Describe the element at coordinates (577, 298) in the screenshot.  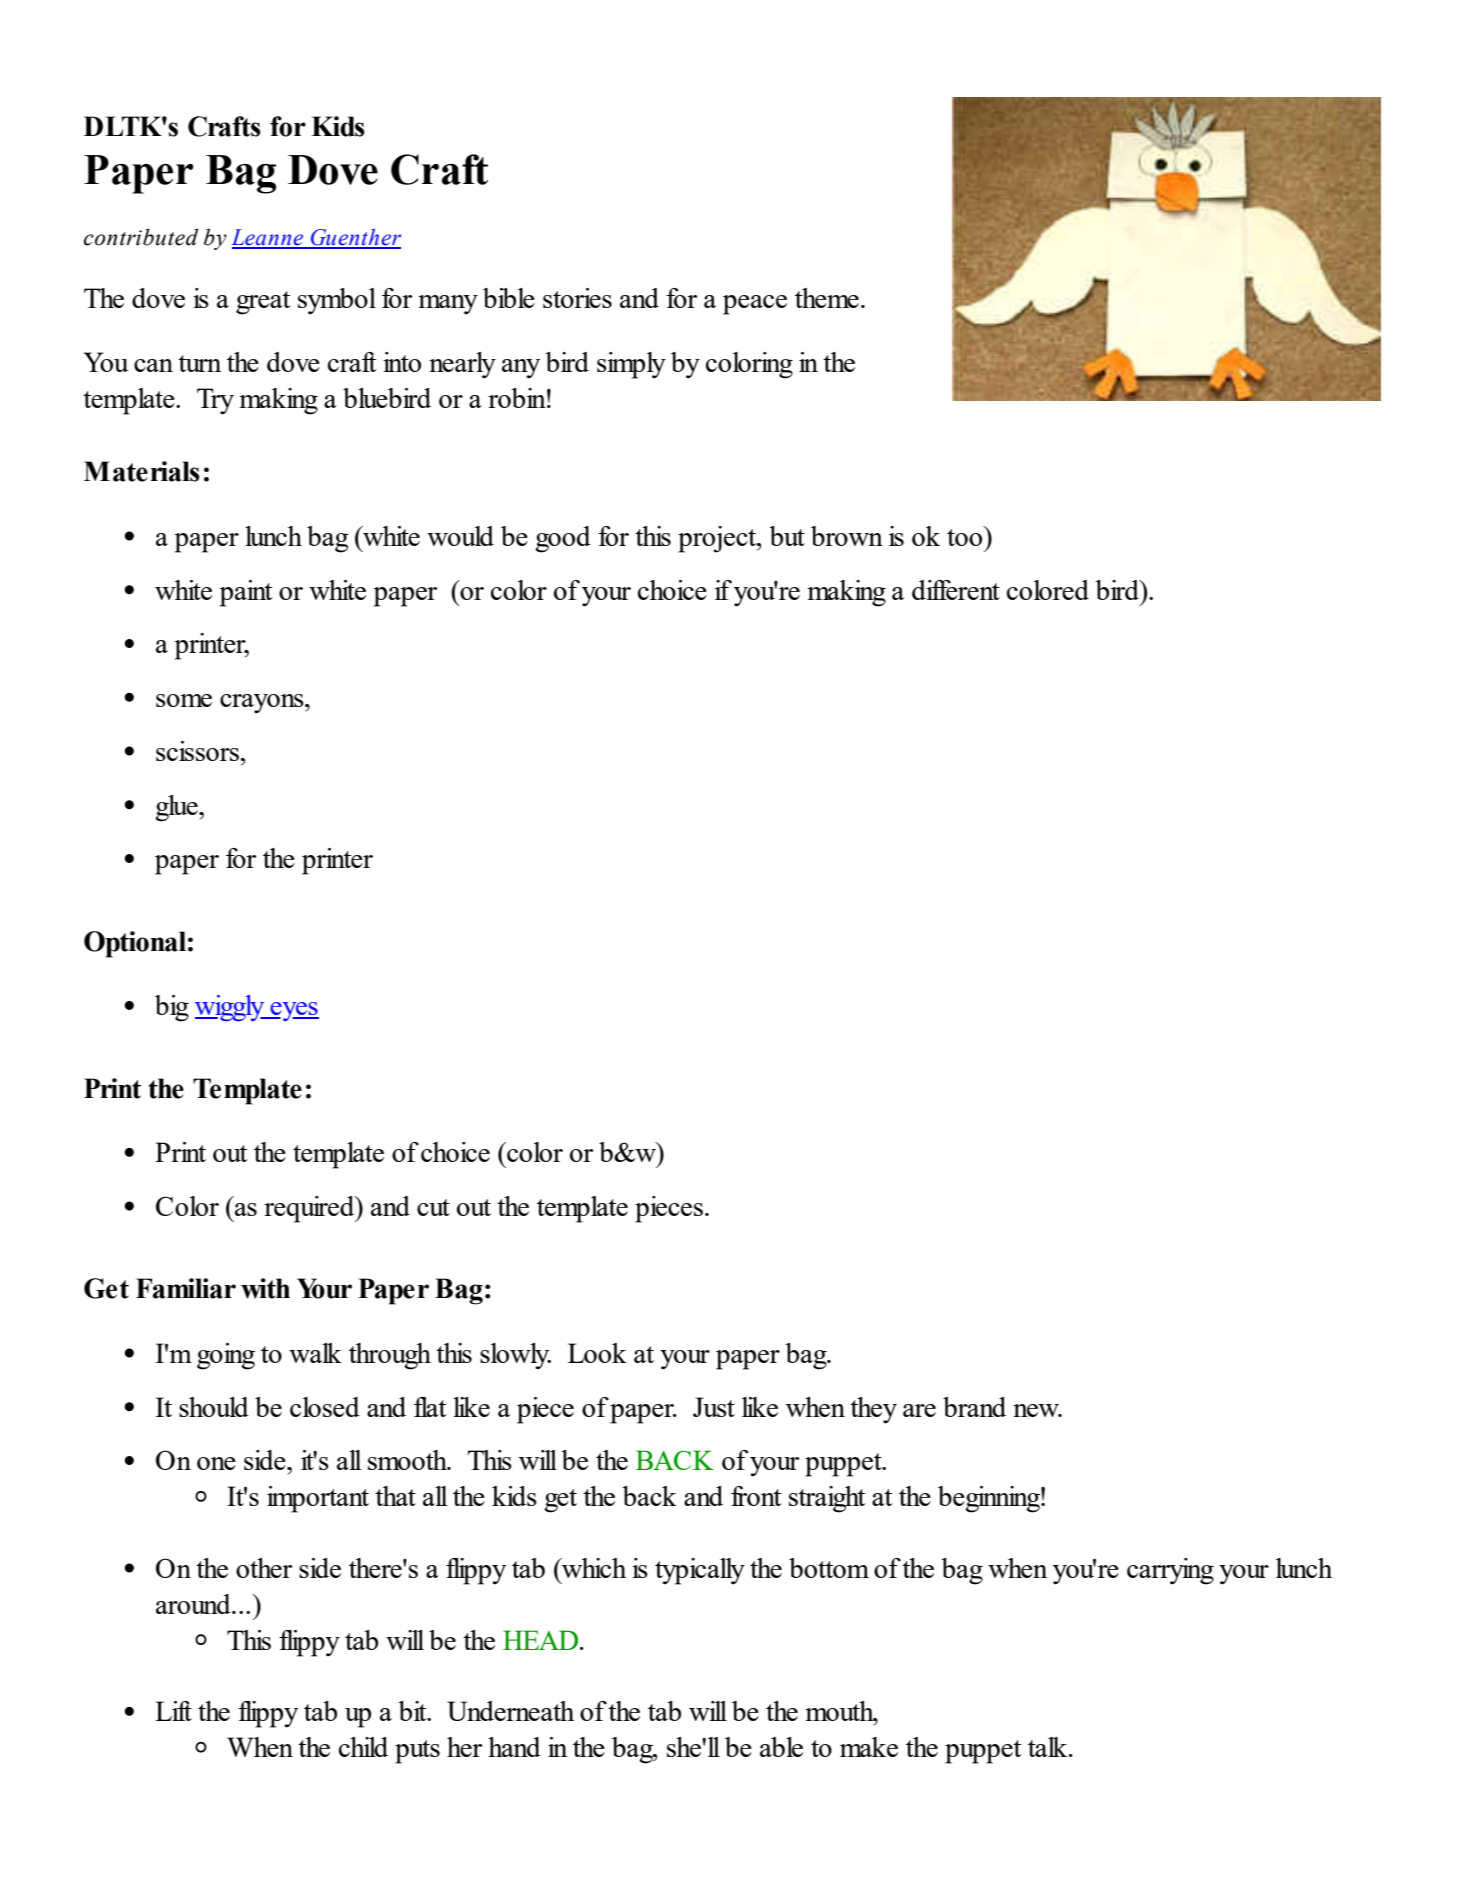
I see `stories` at that location.
